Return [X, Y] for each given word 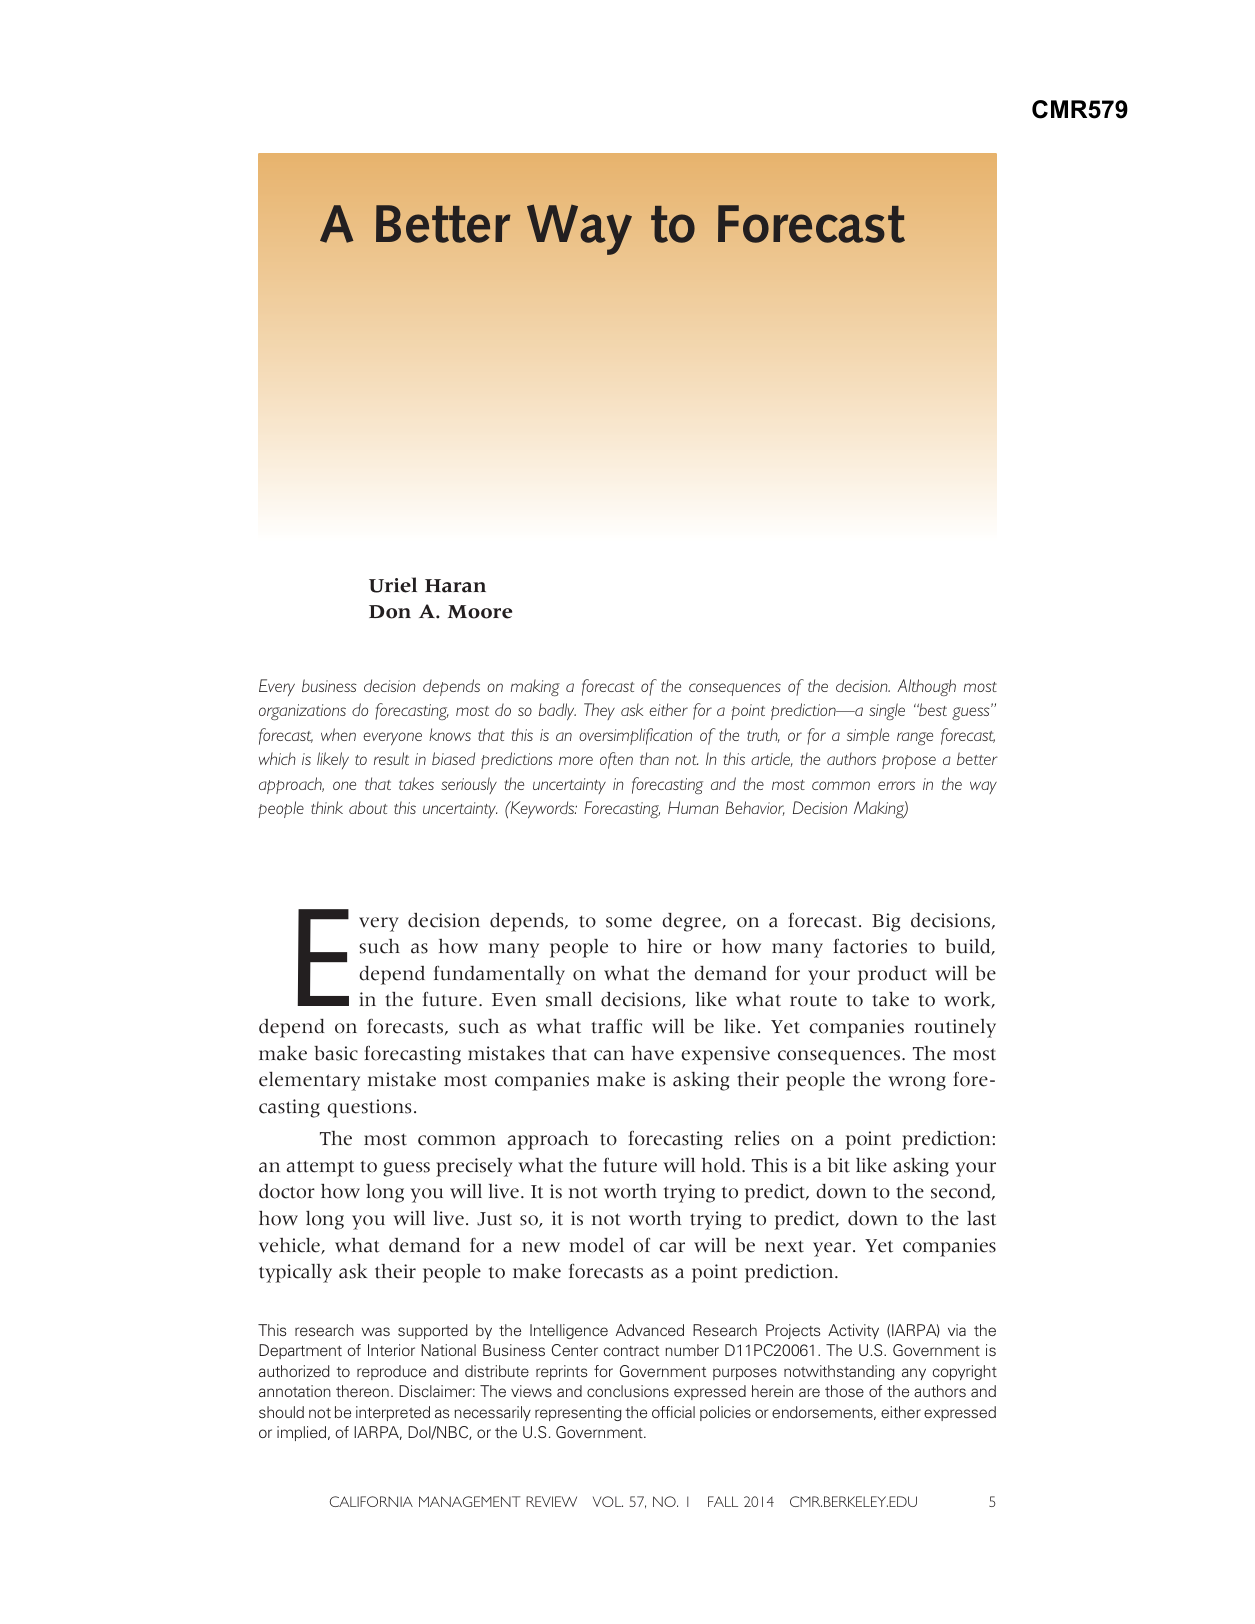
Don [390, 612]
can [609, 1055]
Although [926, 687]
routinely [955, 1028]
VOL [608, 1501]
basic [336, 1053]
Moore [480, 612]
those [844, 1391]
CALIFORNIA [371, 1501]
